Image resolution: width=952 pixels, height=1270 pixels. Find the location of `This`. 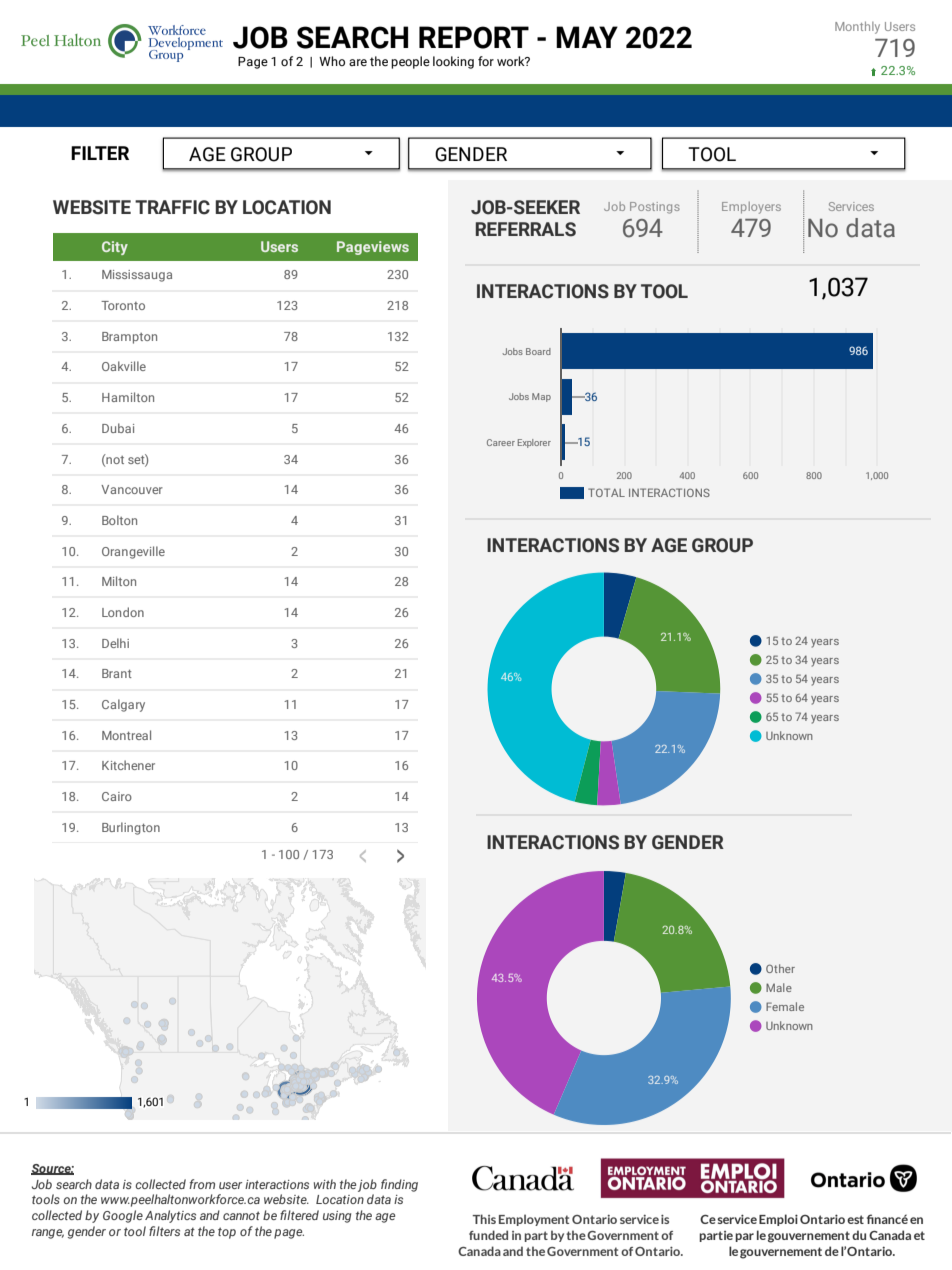

This is located at coordinates (484, 1219).
